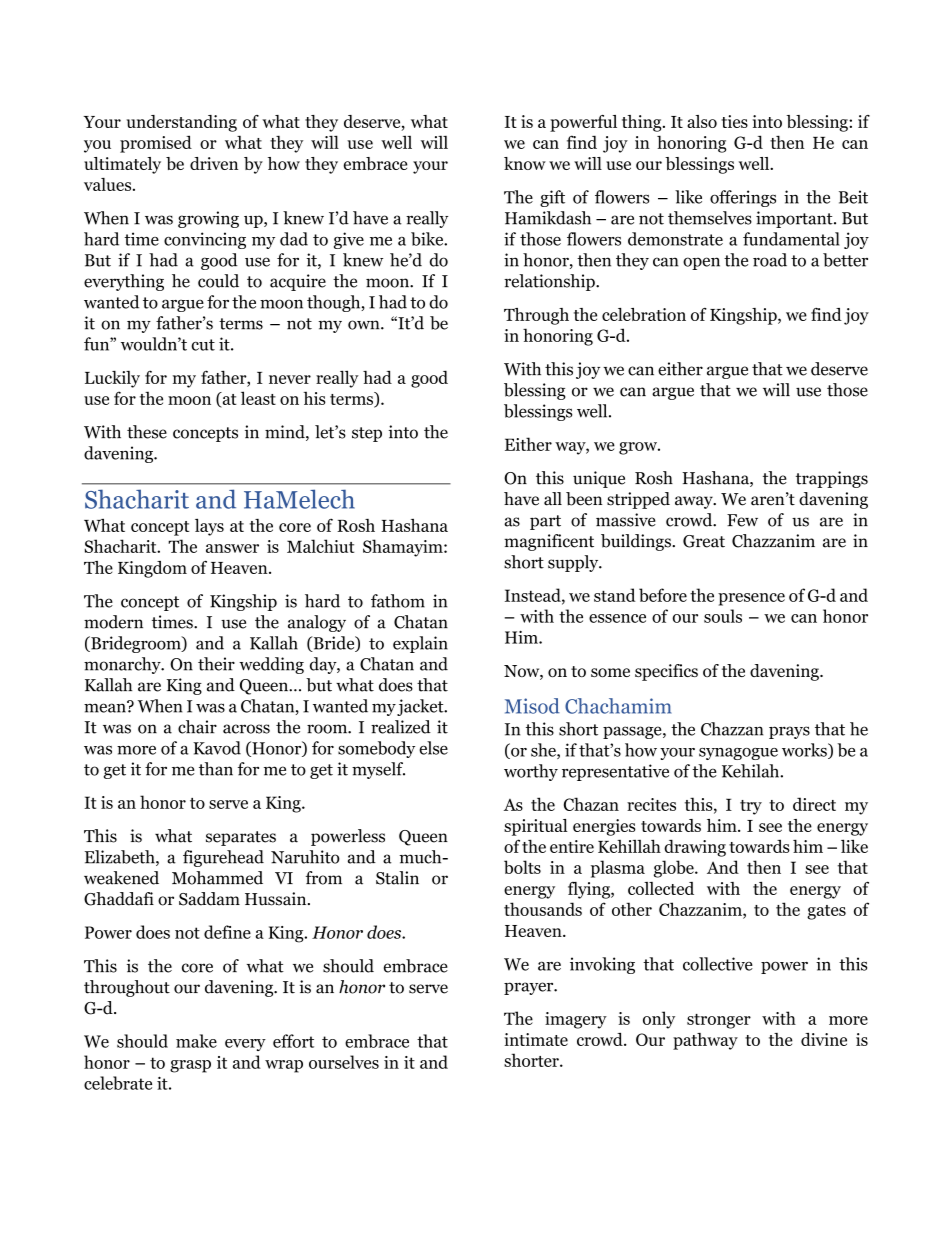 The height and width of the screenshot is (1233, 952). I want to click on modern, so click(113, 622).
